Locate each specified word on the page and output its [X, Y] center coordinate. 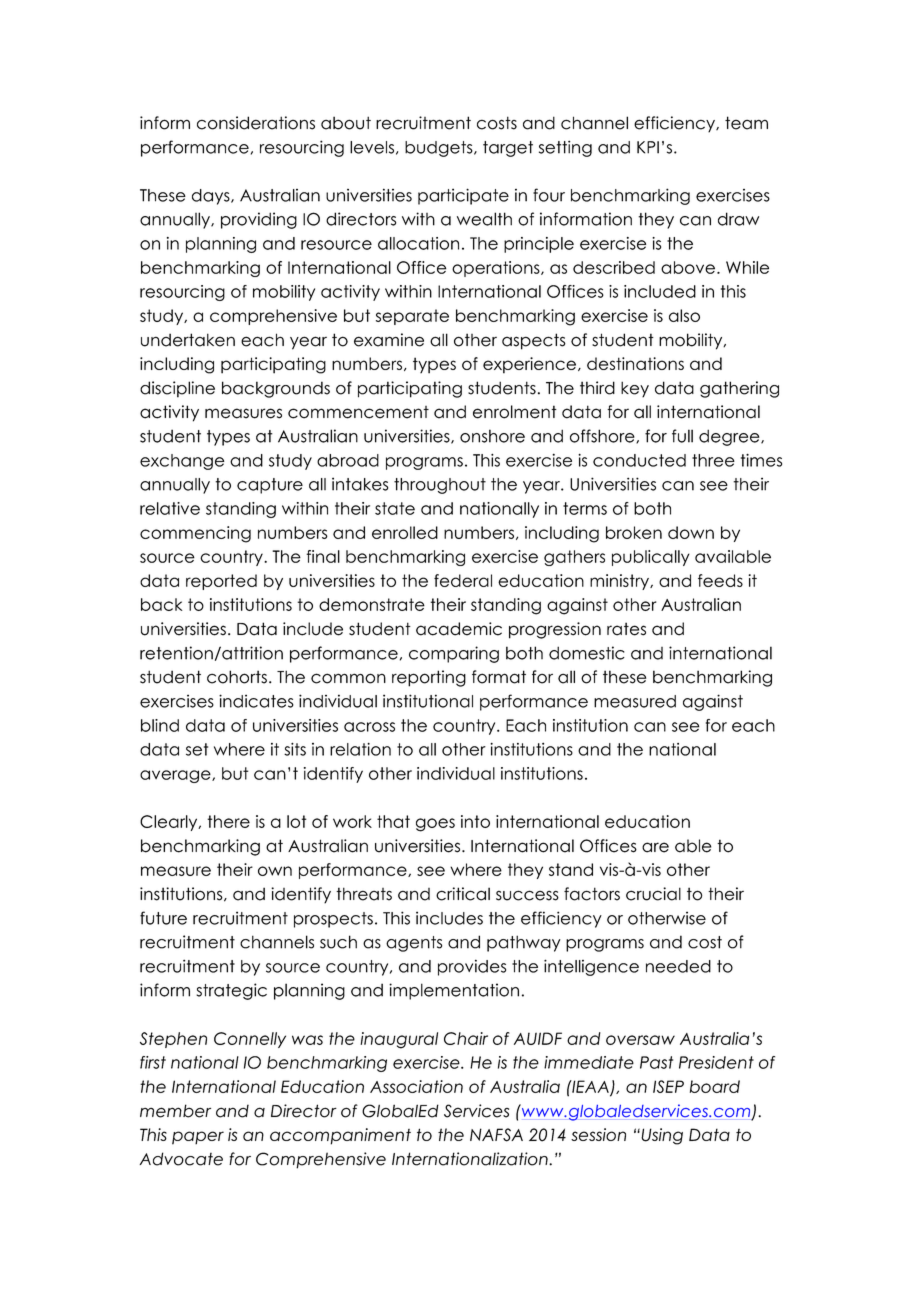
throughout [440, 486]
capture [270, 486]
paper [198, 1138]
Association [416, 1086]
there [228, 821]
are [655, 847]
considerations [256, 123]
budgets [440, 149]
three [713, 460]
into [475, 821]
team [746, 123]
